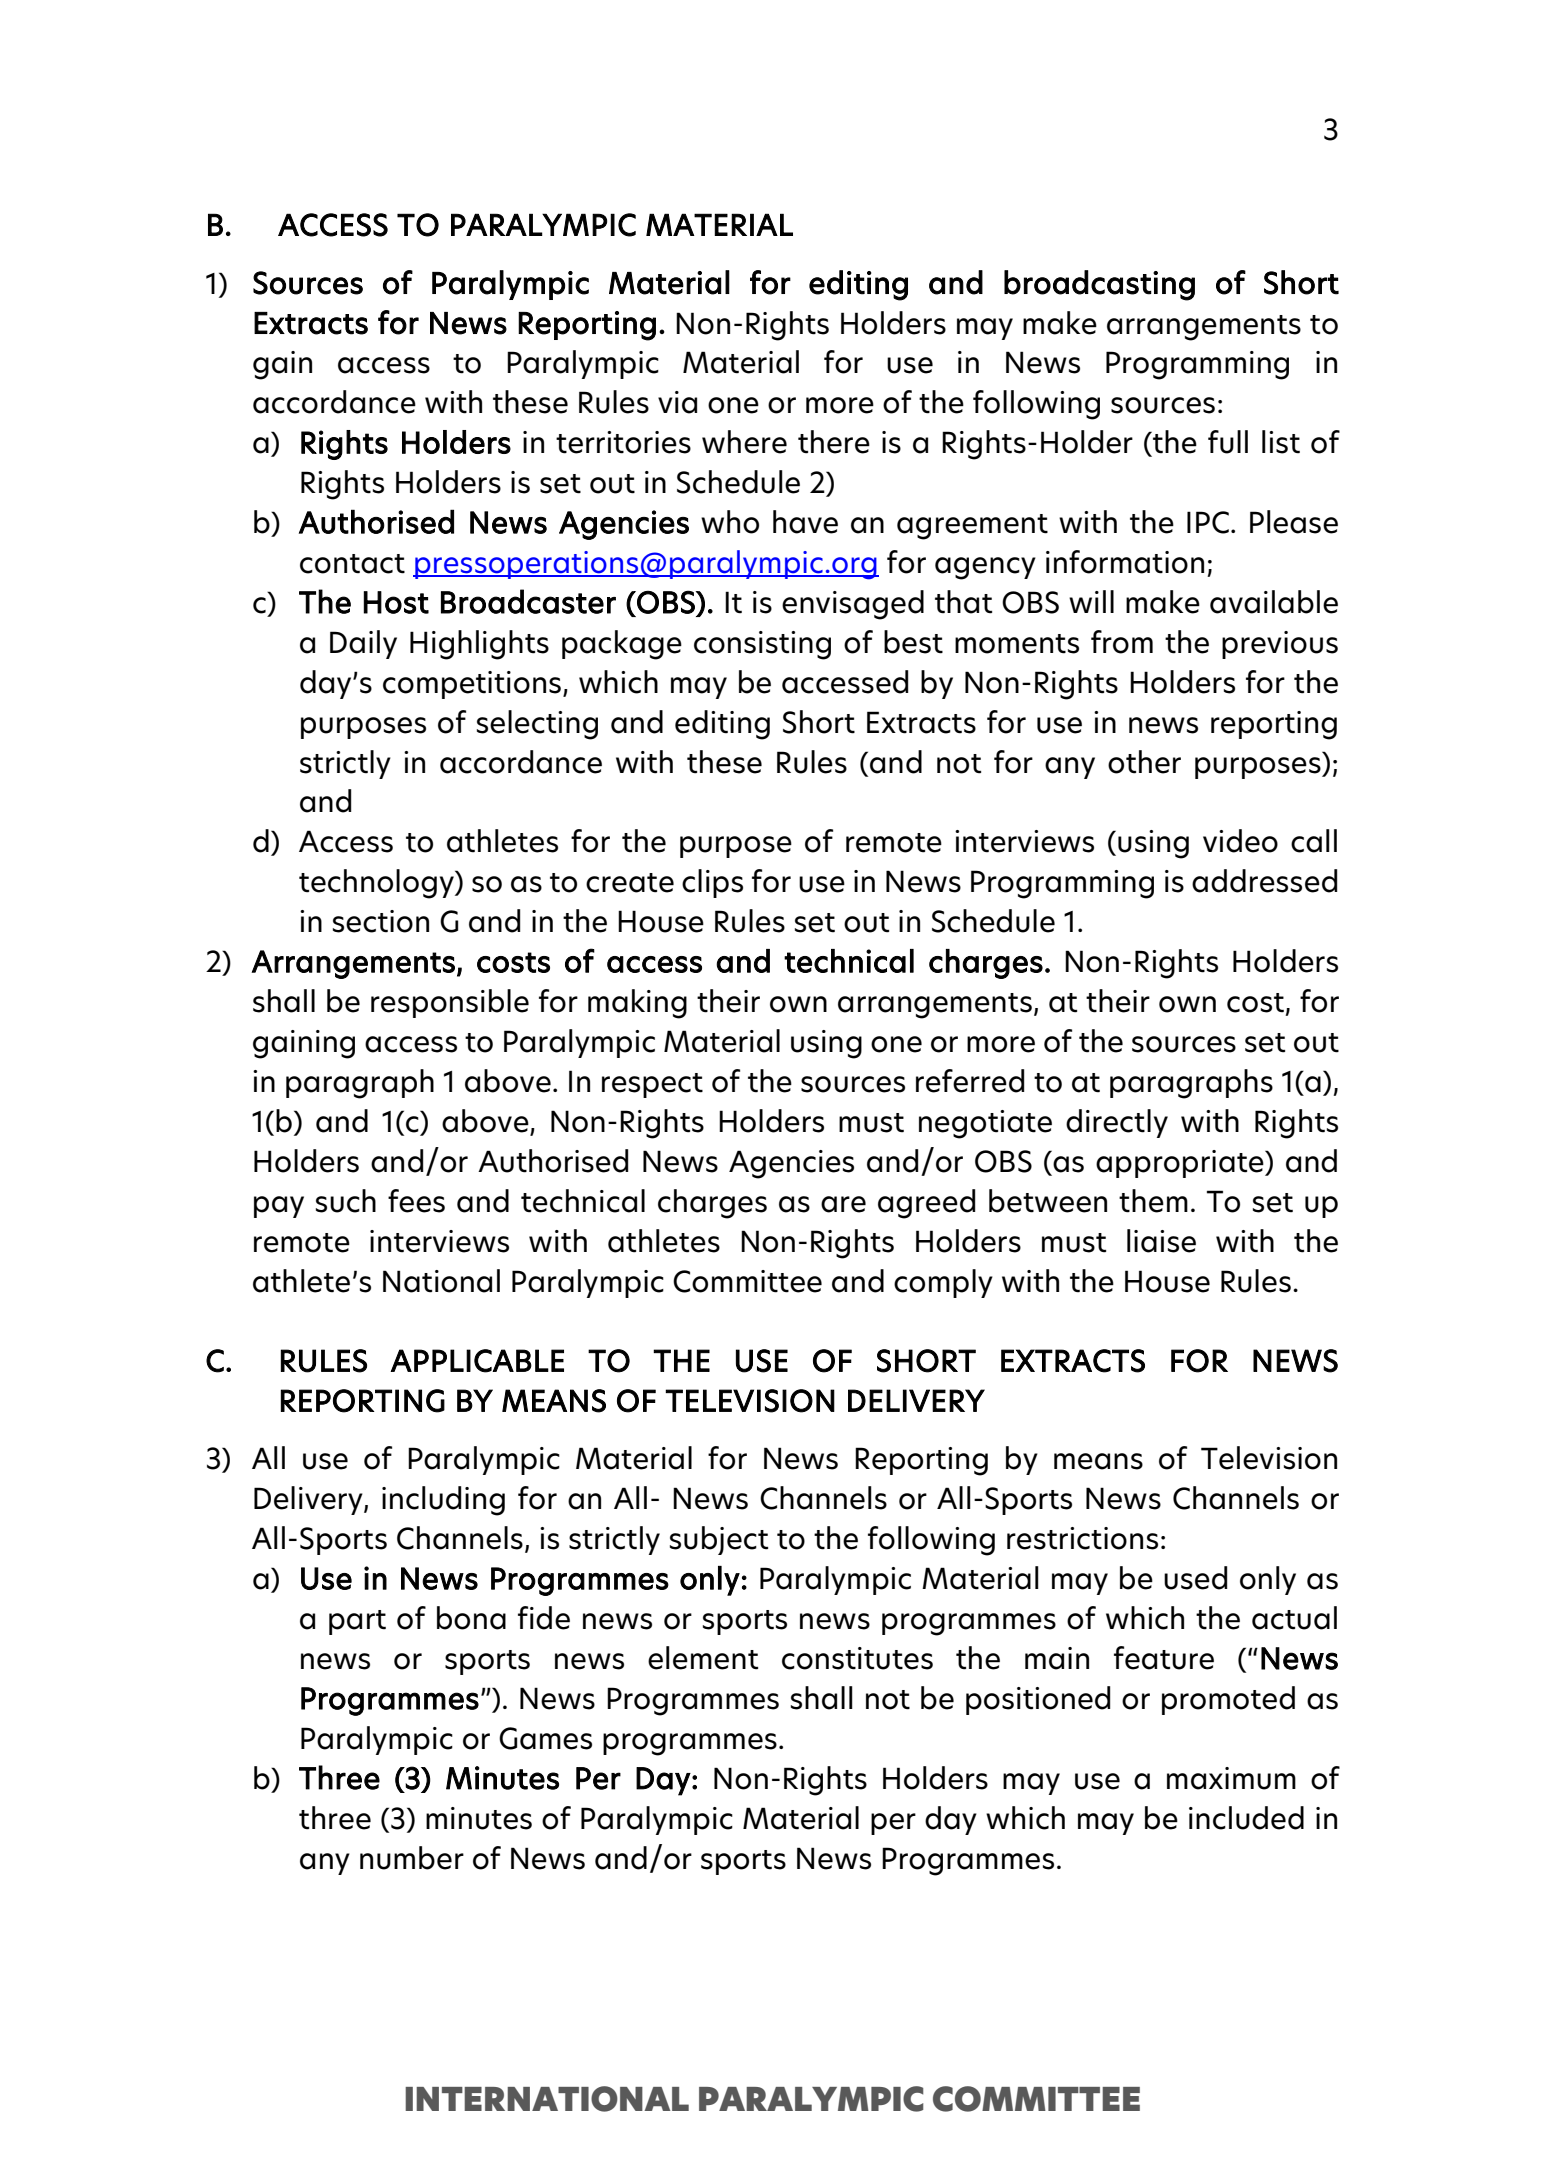 This image has height=2184, width=1545. I want to click on there, so click(834, 442).
